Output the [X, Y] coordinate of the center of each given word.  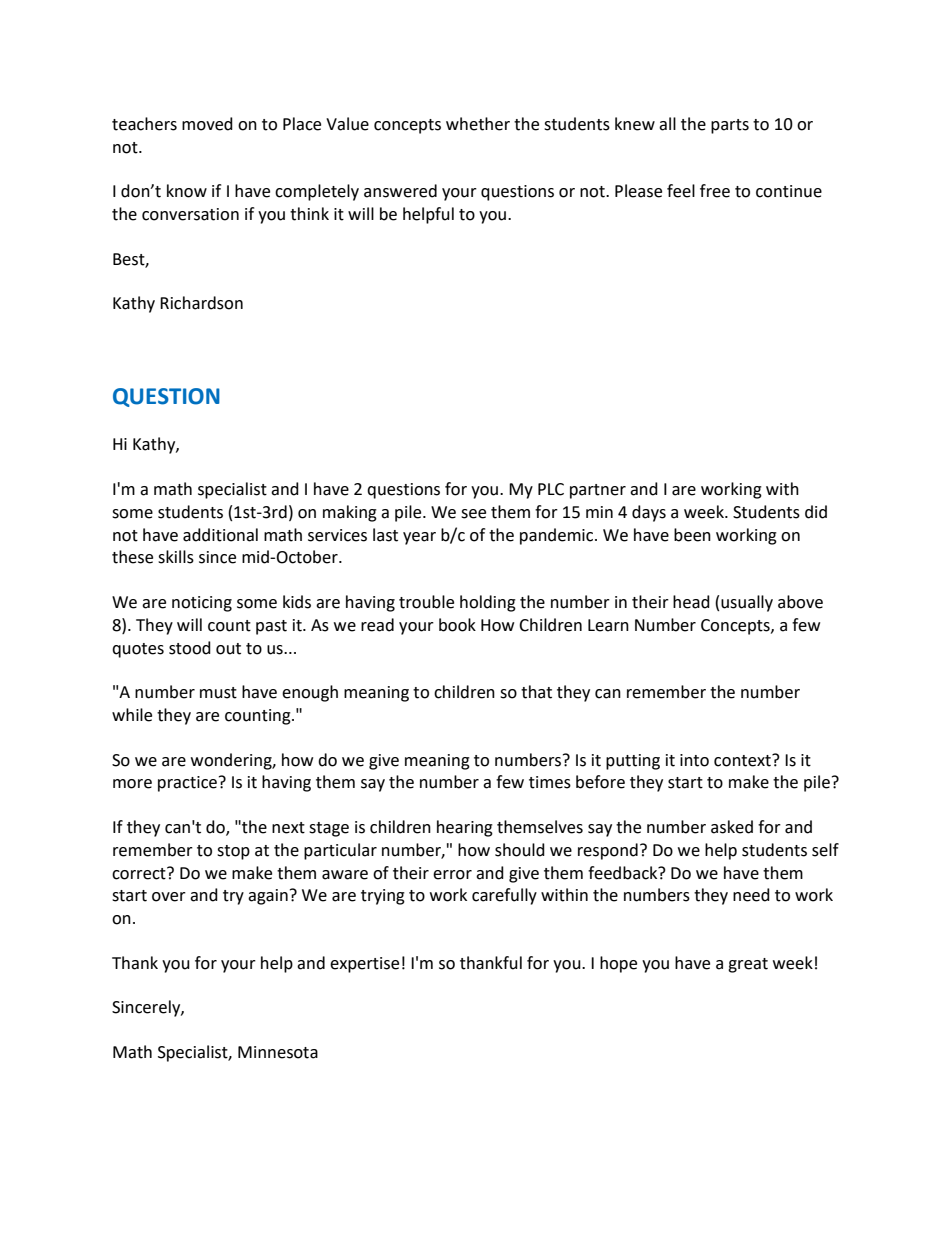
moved [207, 124]
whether [478, 124]
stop [233, 852]
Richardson [201, 303]
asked [732, 827]
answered [400, 191]
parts [730, 126]
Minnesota [278, 1052]
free [715, 191]
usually [747, 603]
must [218, 693]
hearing [465, 828]
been [692, 535]
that [536, 692]
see [473, 514]
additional [220, 535]
